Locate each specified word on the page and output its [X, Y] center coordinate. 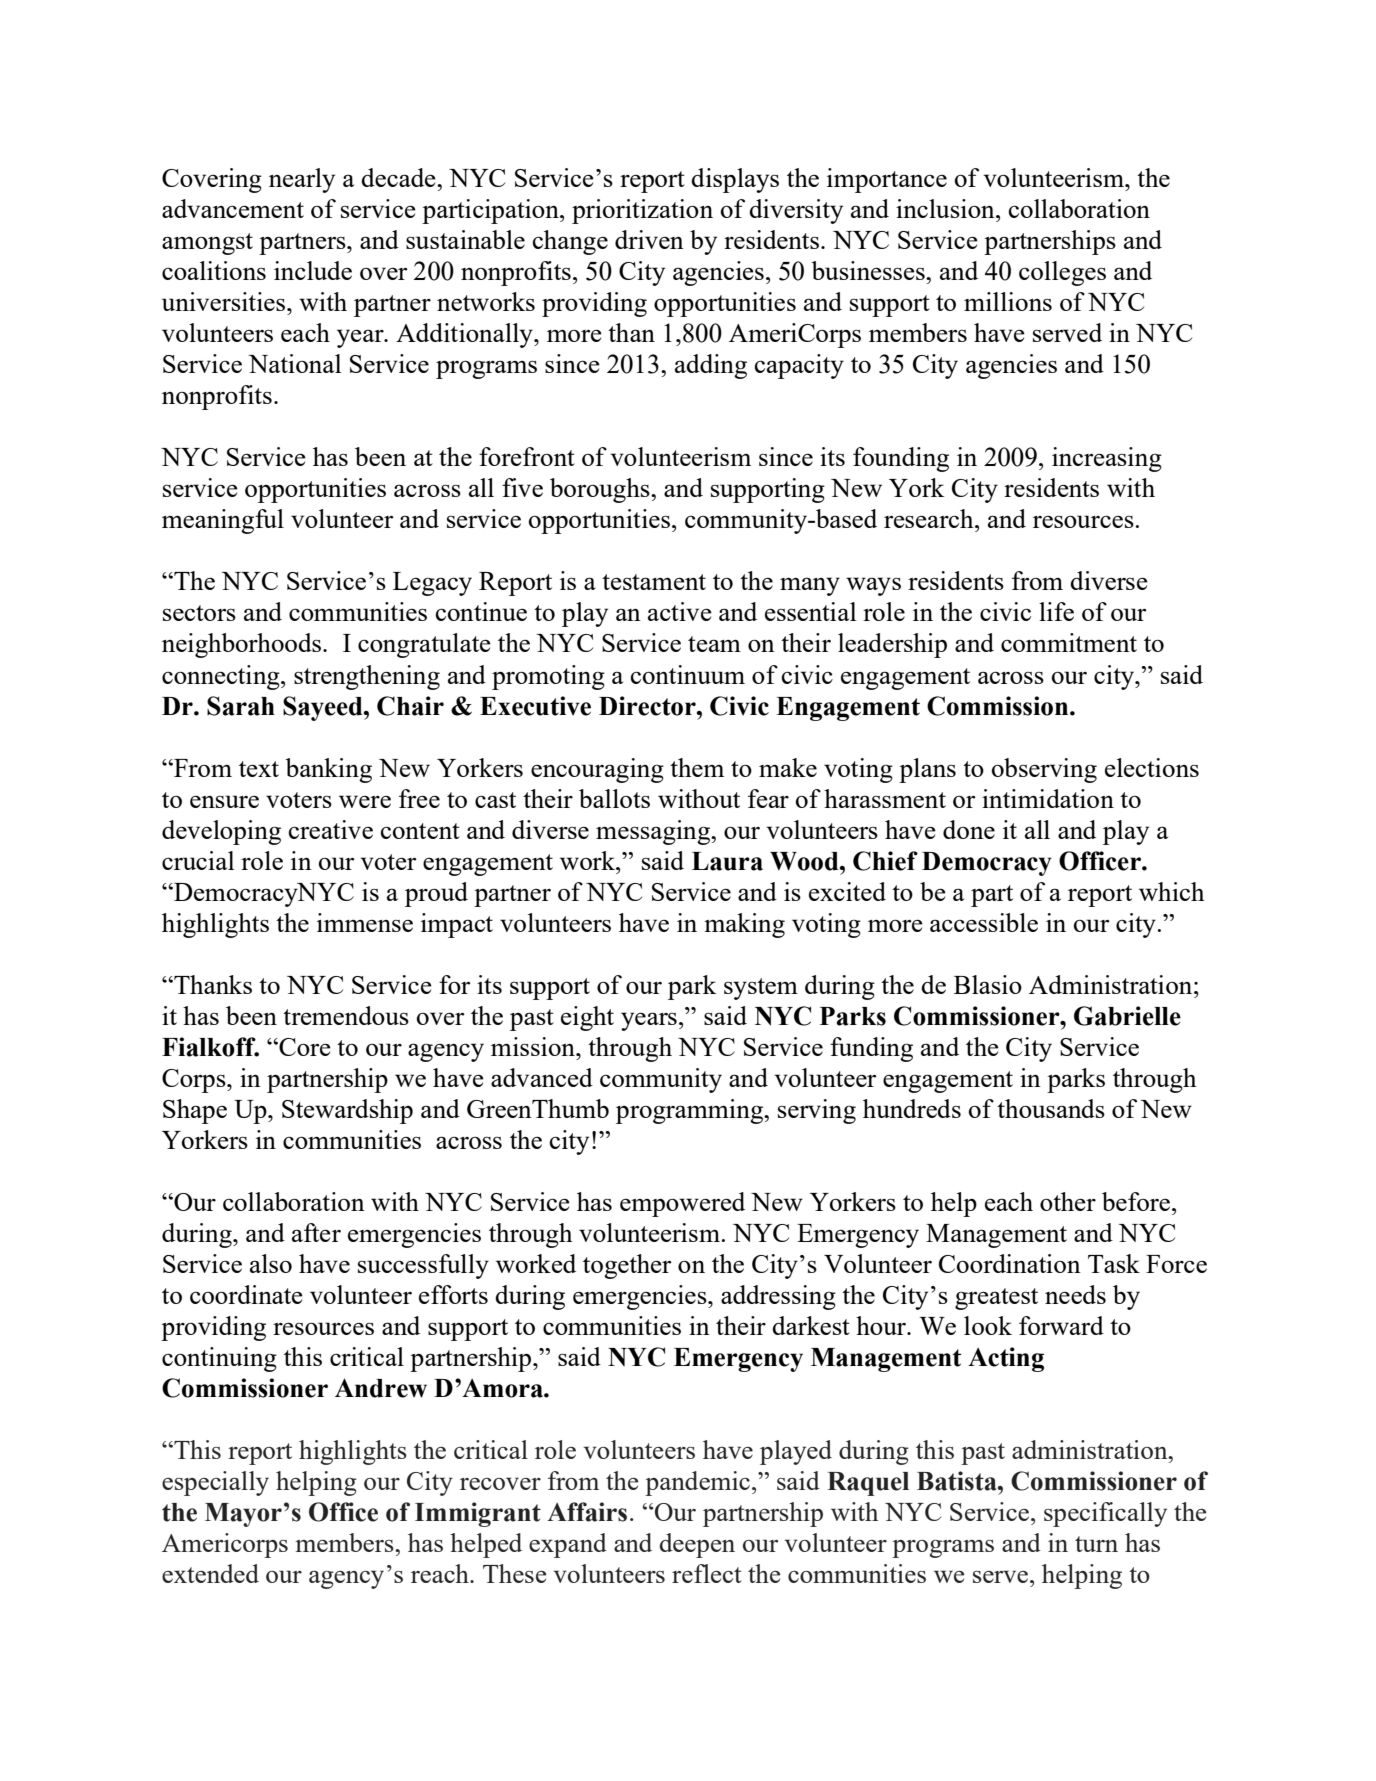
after [316, 1232]
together [627, 1266]
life [1056, 611]
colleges [1062, 273]
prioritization [642, 211]
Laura [727, 861]
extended [210, 1573]
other [1068, 1201]
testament [654, 582]
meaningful [223, 521]
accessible [984, 922]
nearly [302, 180]
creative [331, 829]
